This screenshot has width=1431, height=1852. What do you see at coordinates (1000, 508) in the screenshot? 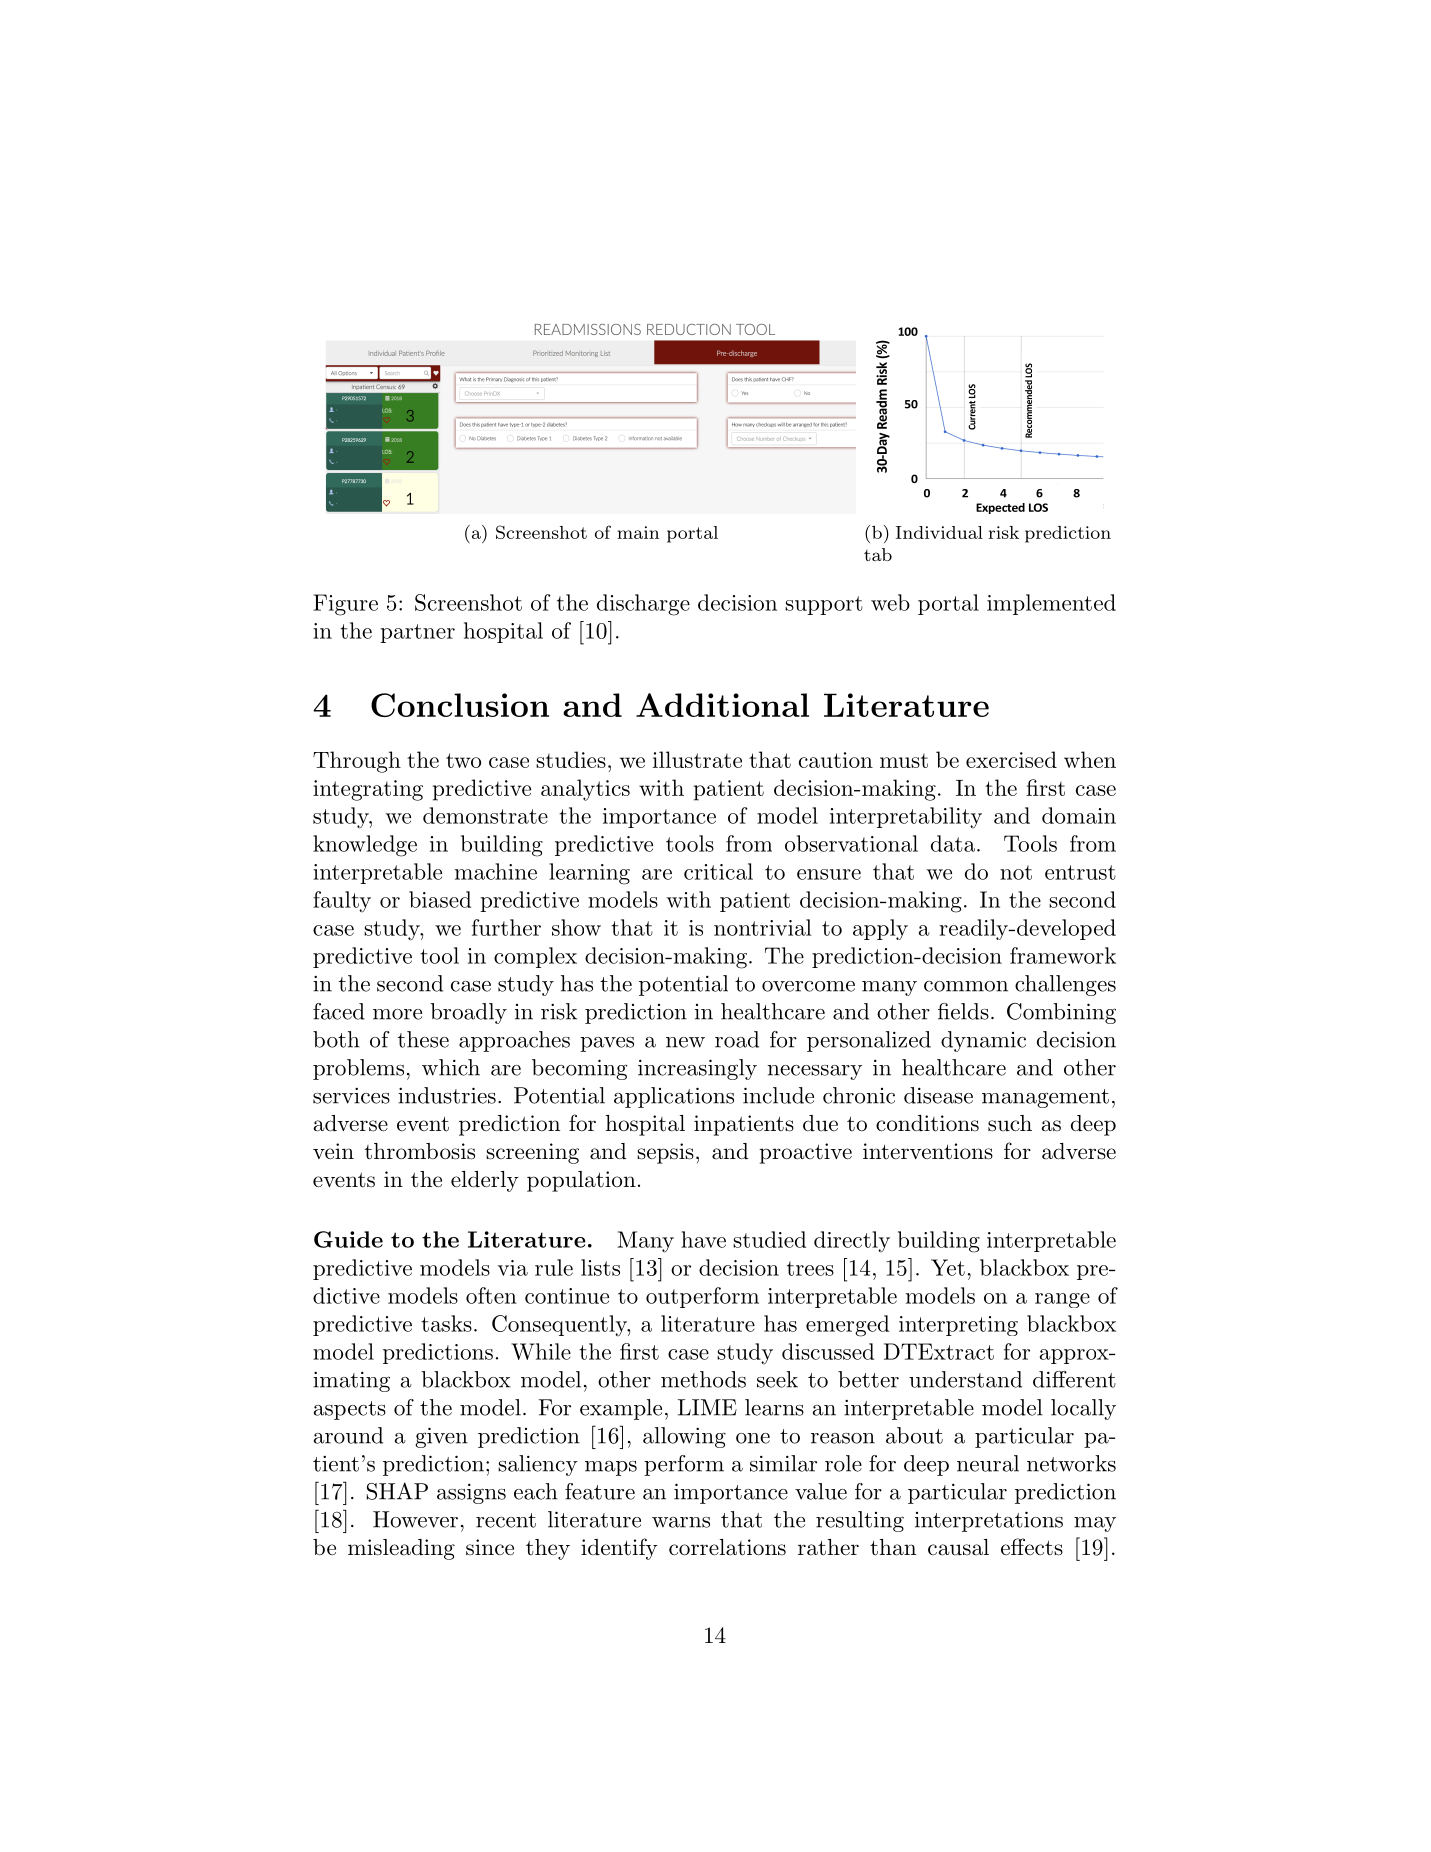
I see `Expected` at bounding box center [1000, 508].
